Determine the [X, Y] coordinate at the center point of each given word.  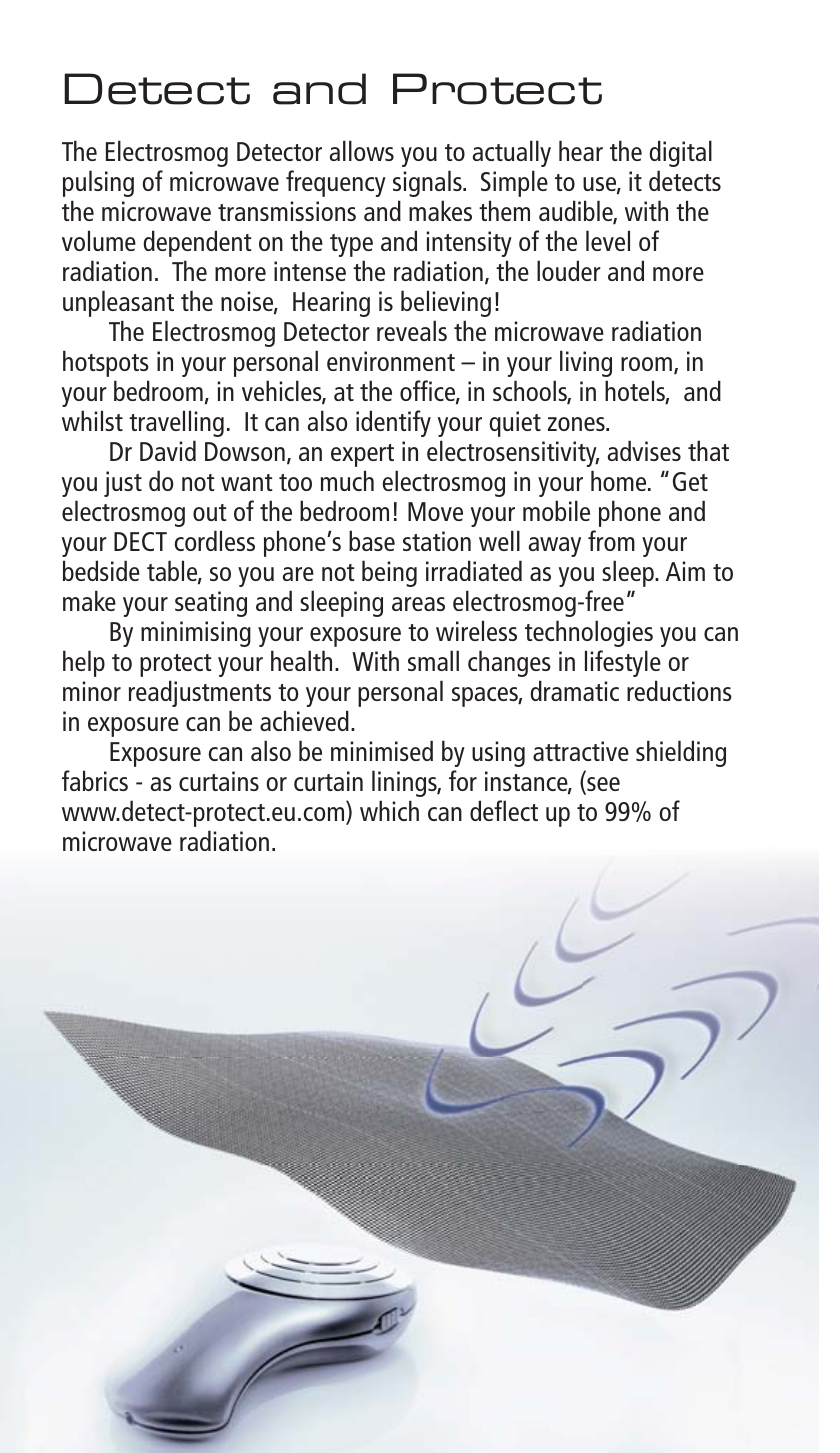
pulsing [98, 183]
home [620, 480]
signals [428, 183]
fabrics [95, 780]
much [347, 480]
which [389, 810]
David [168, 450]
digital [680, 153]
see [602, 785]
